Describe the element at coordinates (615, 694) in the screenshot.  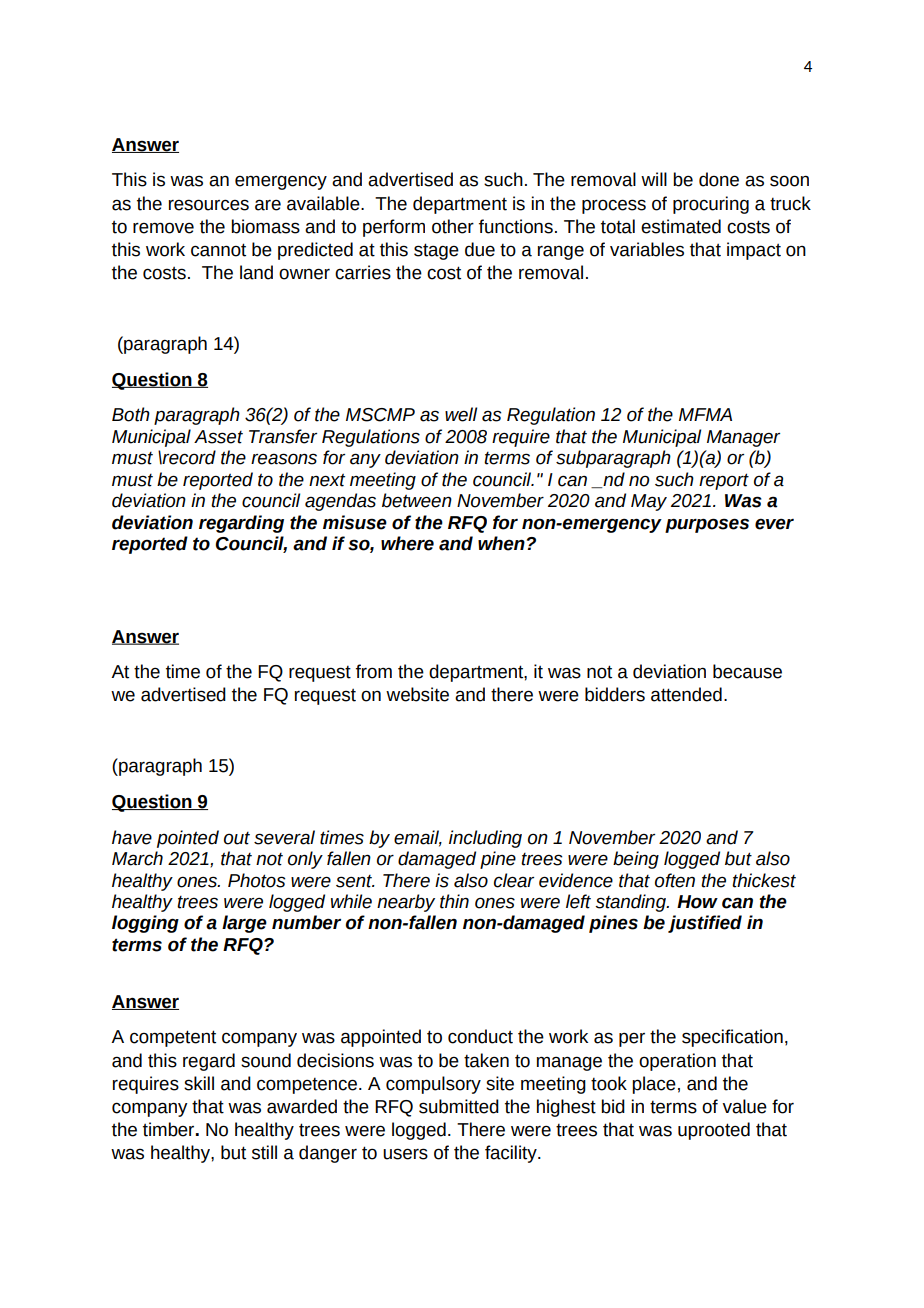
I see `bidders` at that location.
